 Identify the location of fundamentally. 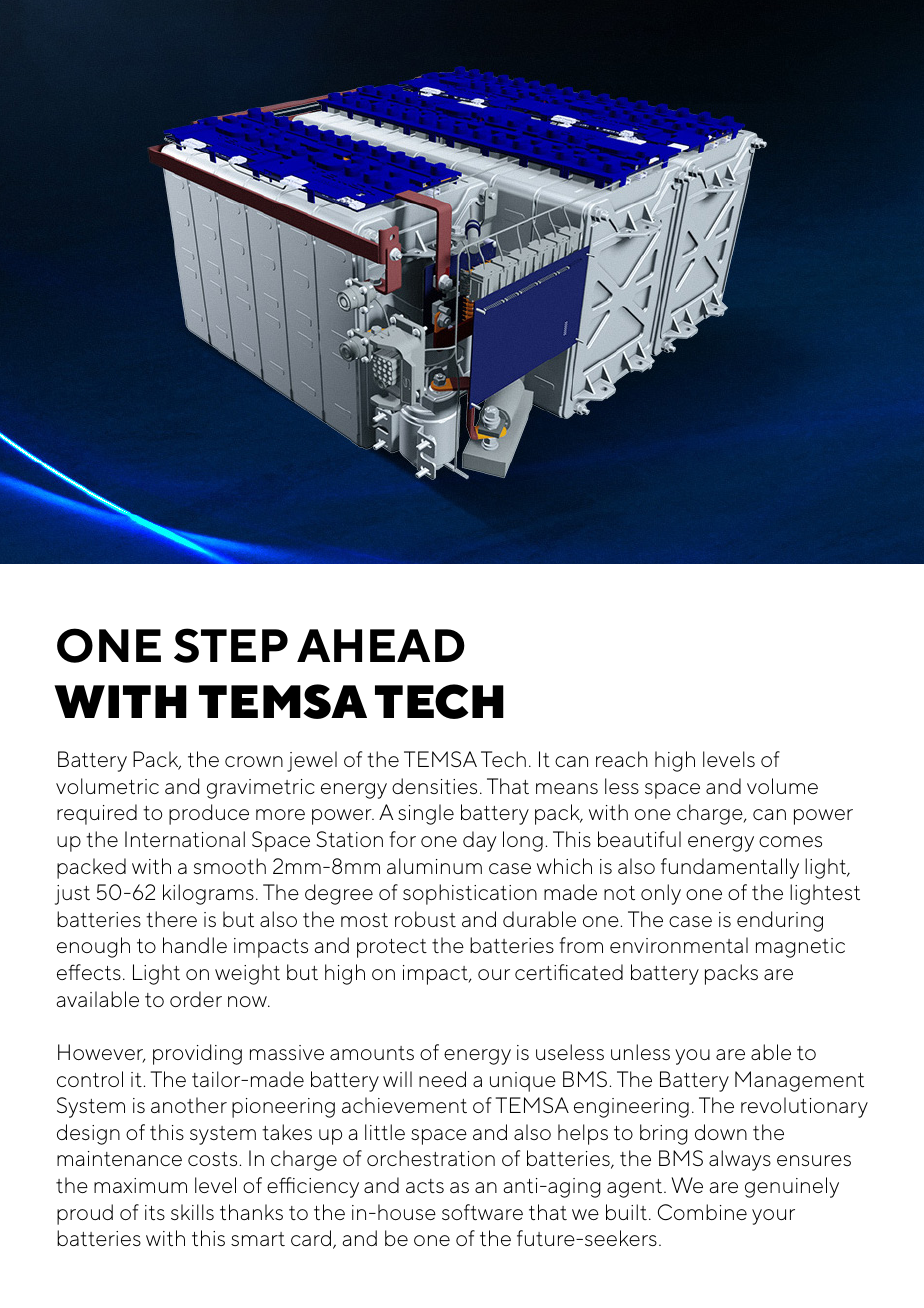
(730, 868).
